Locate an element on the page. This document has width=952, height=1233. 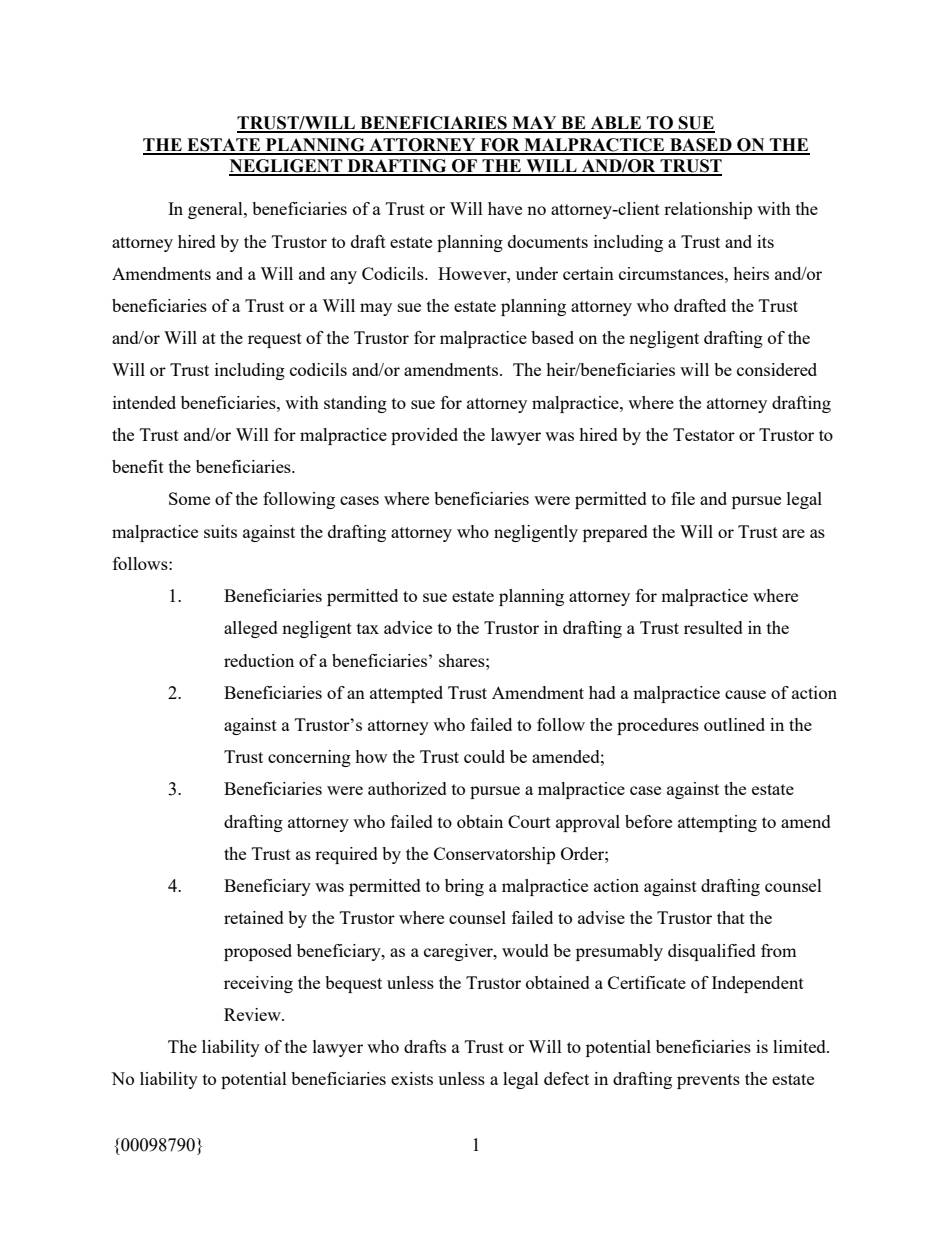
Court is located at coordinates (529, 821).
